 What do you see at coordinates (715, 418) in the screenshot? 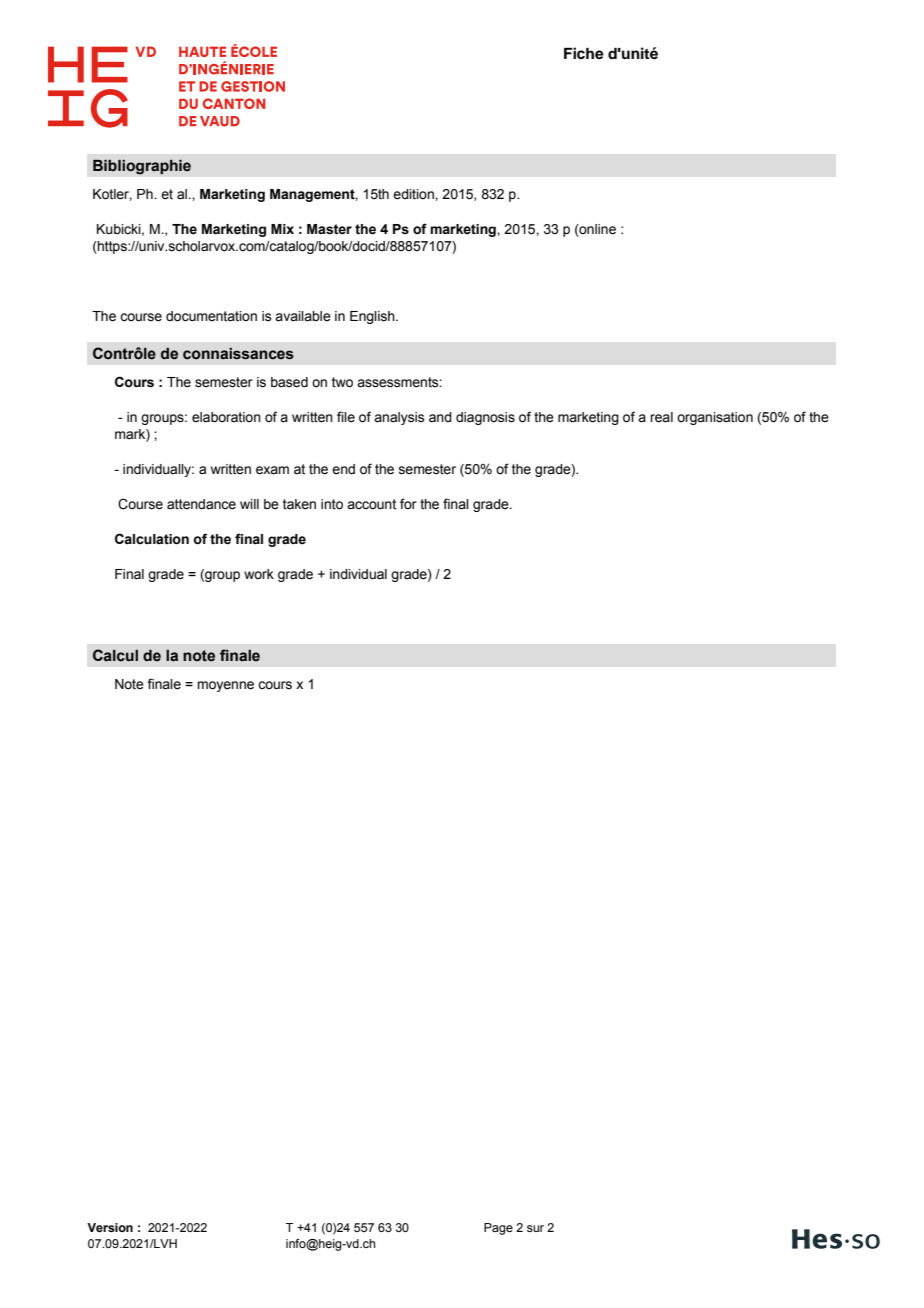
I see `organisation` at bounding box center [715, 418].
